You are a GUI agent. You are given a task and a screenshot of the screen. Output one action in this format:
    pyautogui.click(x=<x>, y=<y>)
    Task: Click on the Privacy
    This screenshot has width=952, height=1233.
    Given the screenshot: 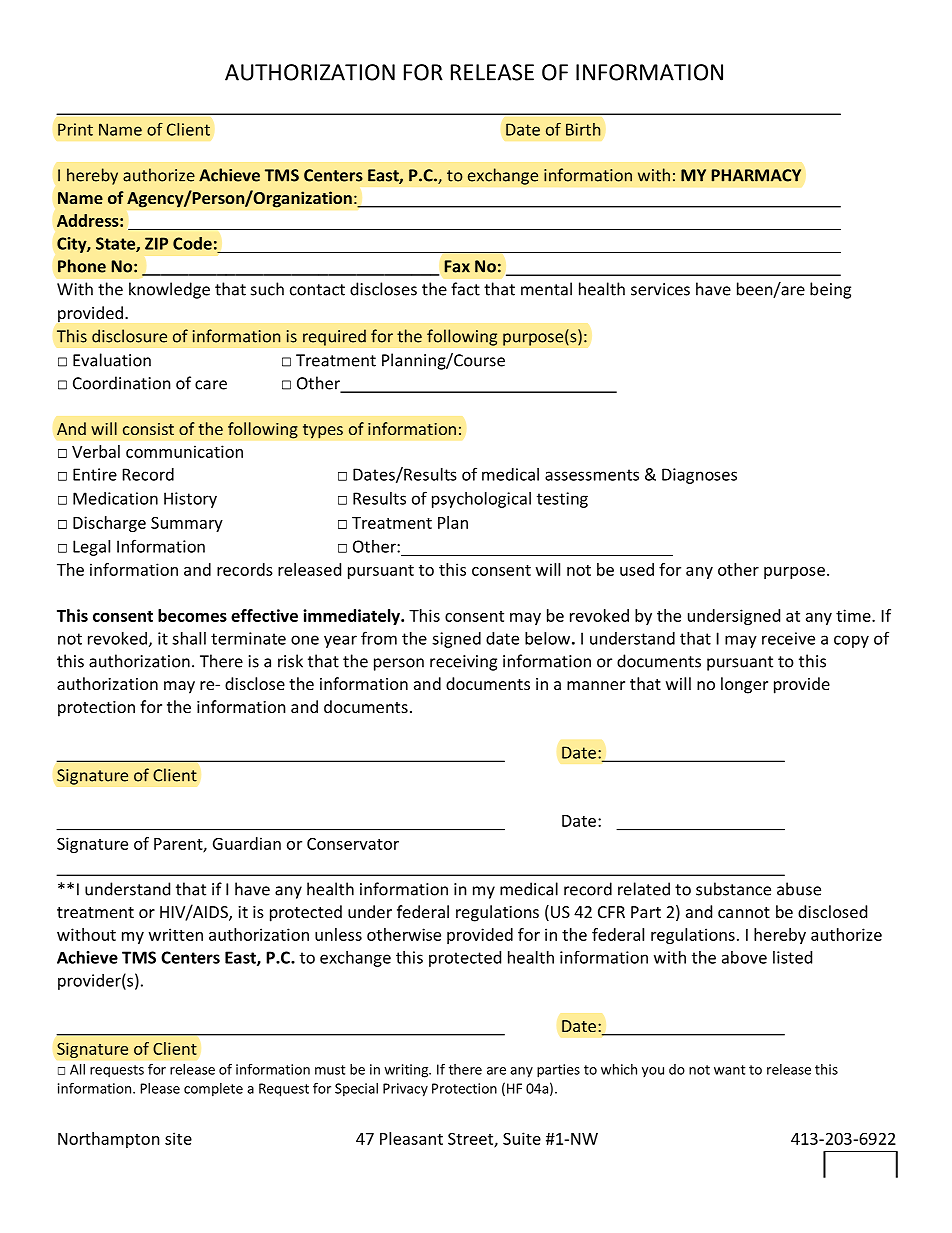 What is the action you would take?
    pyautogui.click(x=405, y=1090)
